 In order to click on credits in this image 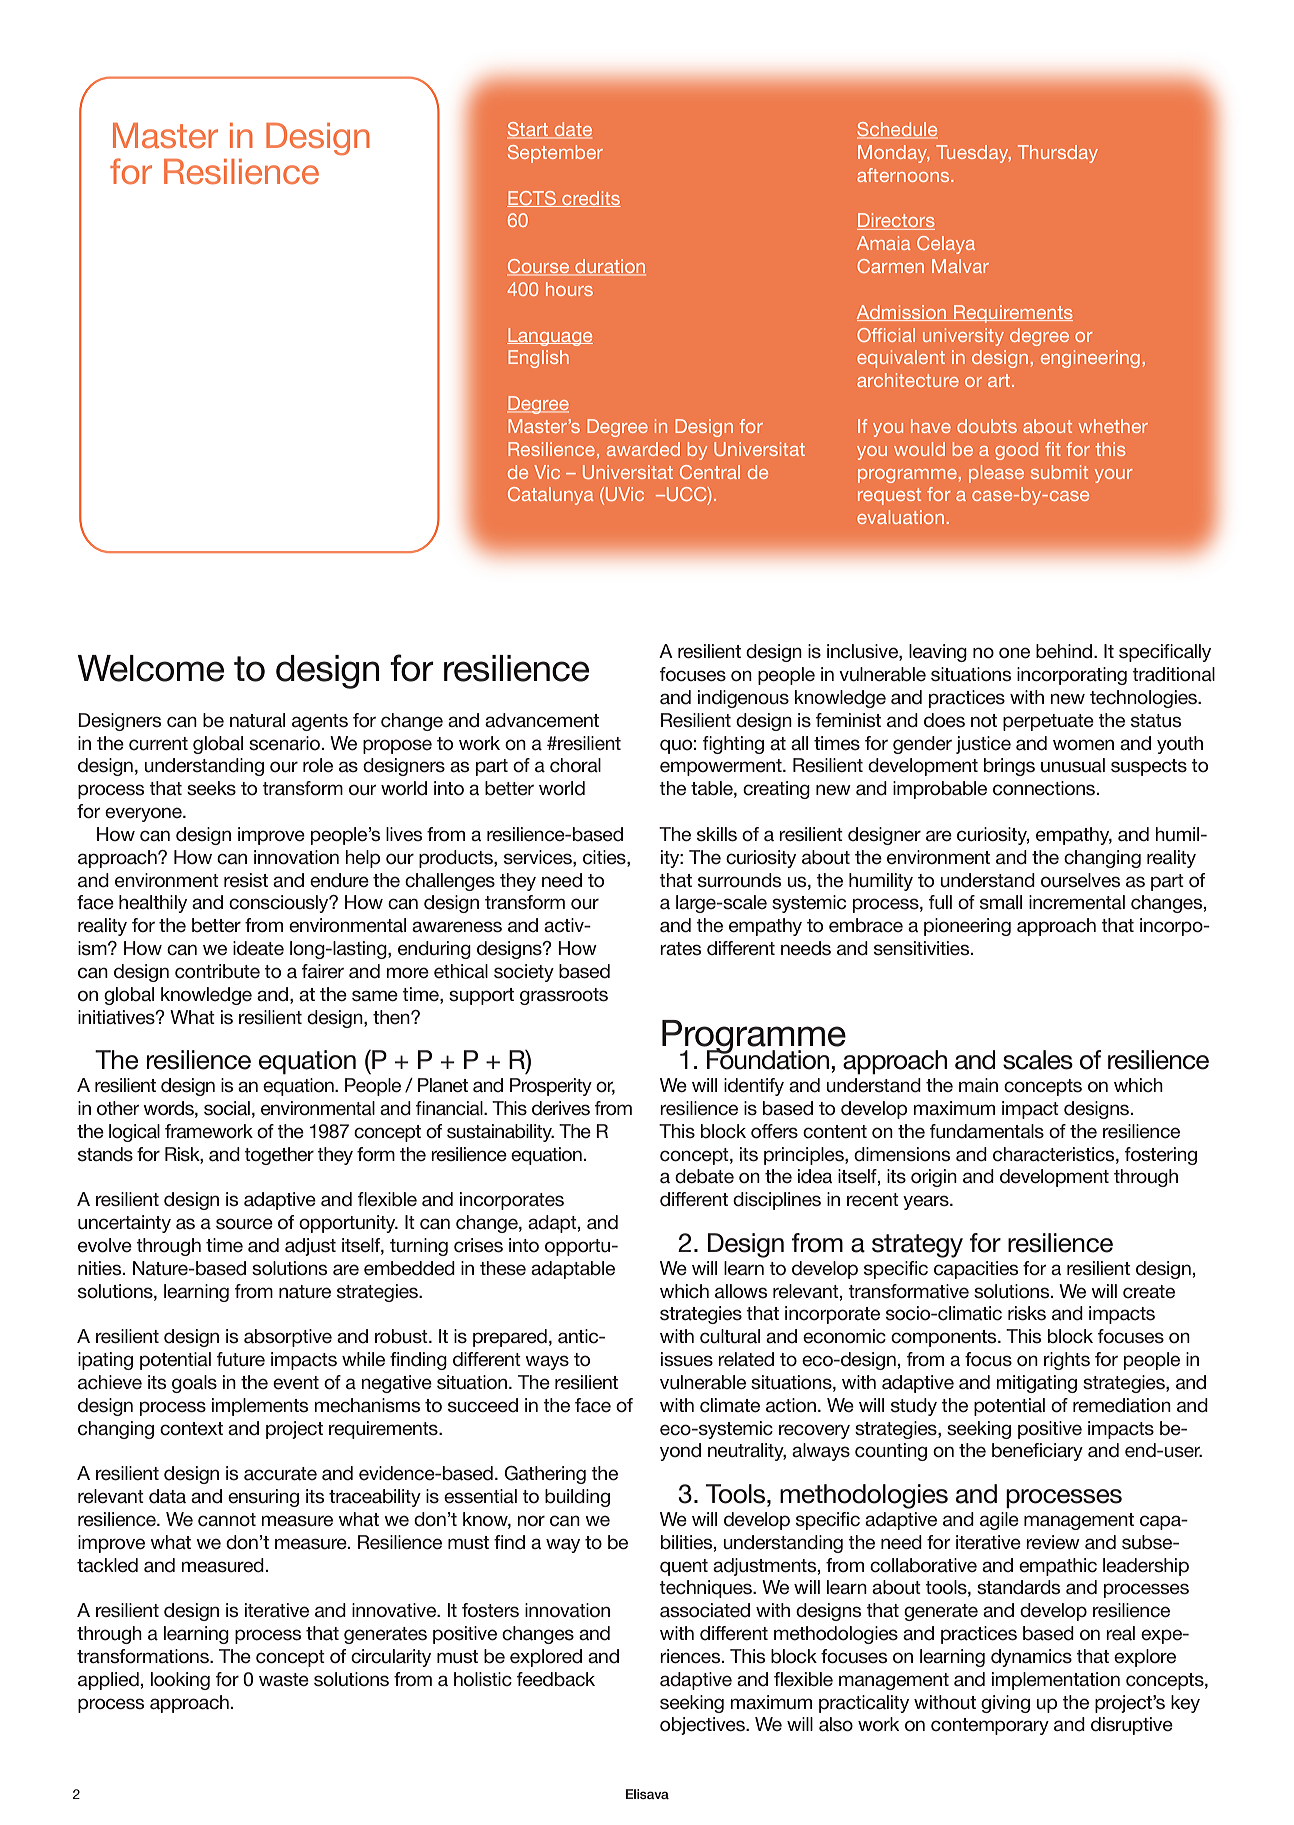, I will do `click(590, 199)`.
